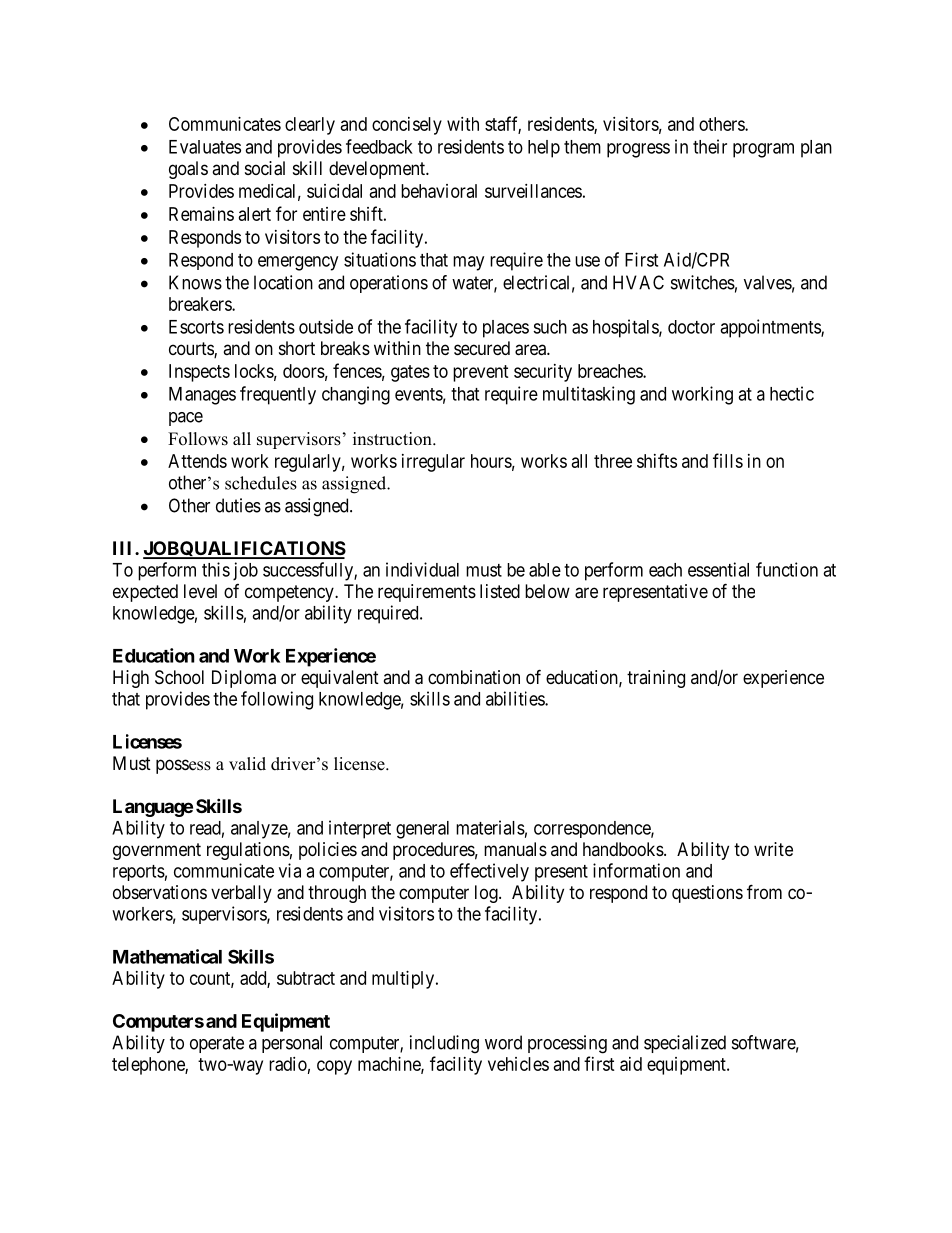 The height and width of the screenshot is (1233, 952). I want to click on operate, so click(217, 1044).
